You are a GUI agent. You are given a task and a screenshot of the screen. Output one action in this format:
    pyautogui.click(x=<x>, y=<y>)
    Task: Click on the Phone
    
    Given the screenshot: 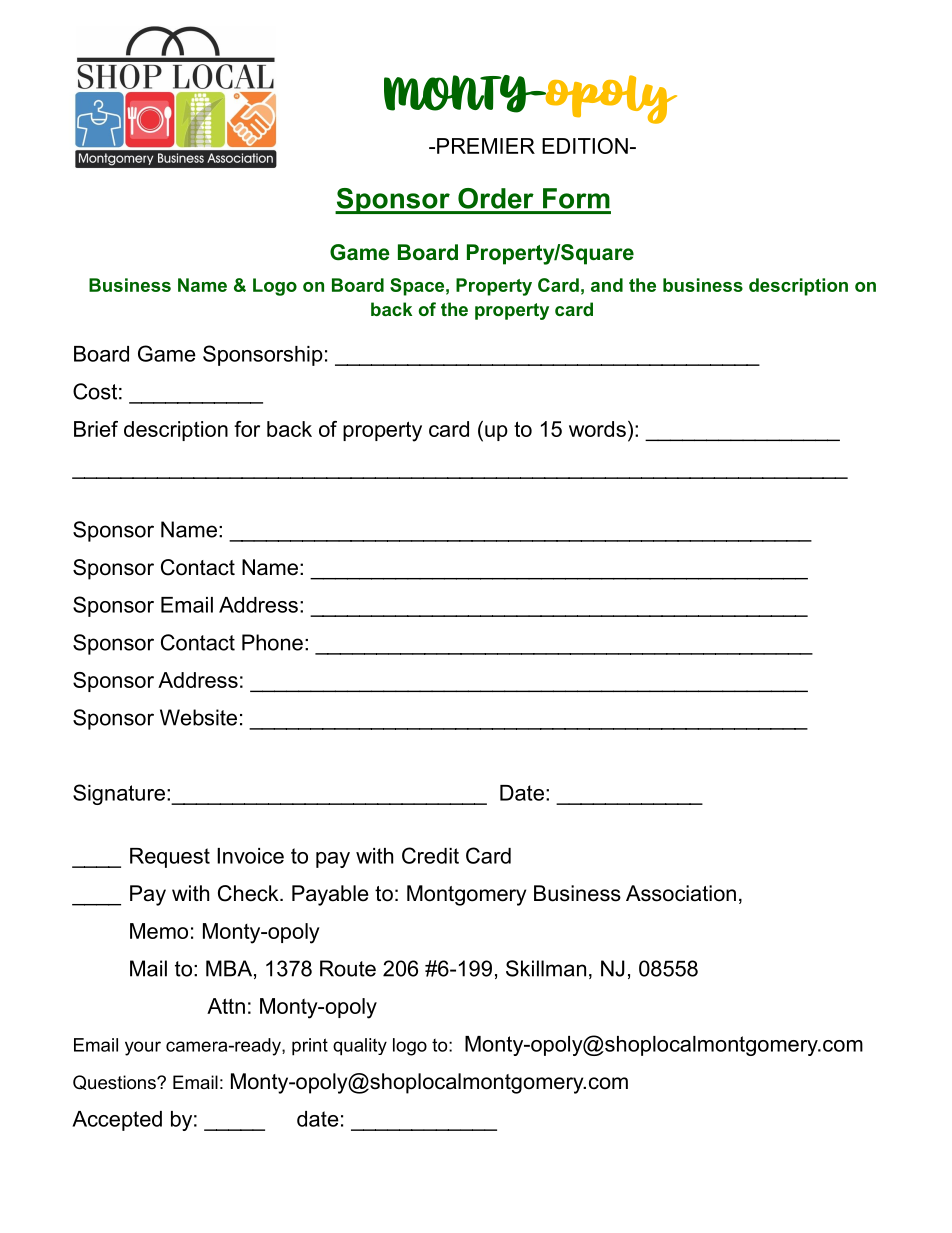 What is the action you would take?
    pyautogui.click(x=272, y=642)
